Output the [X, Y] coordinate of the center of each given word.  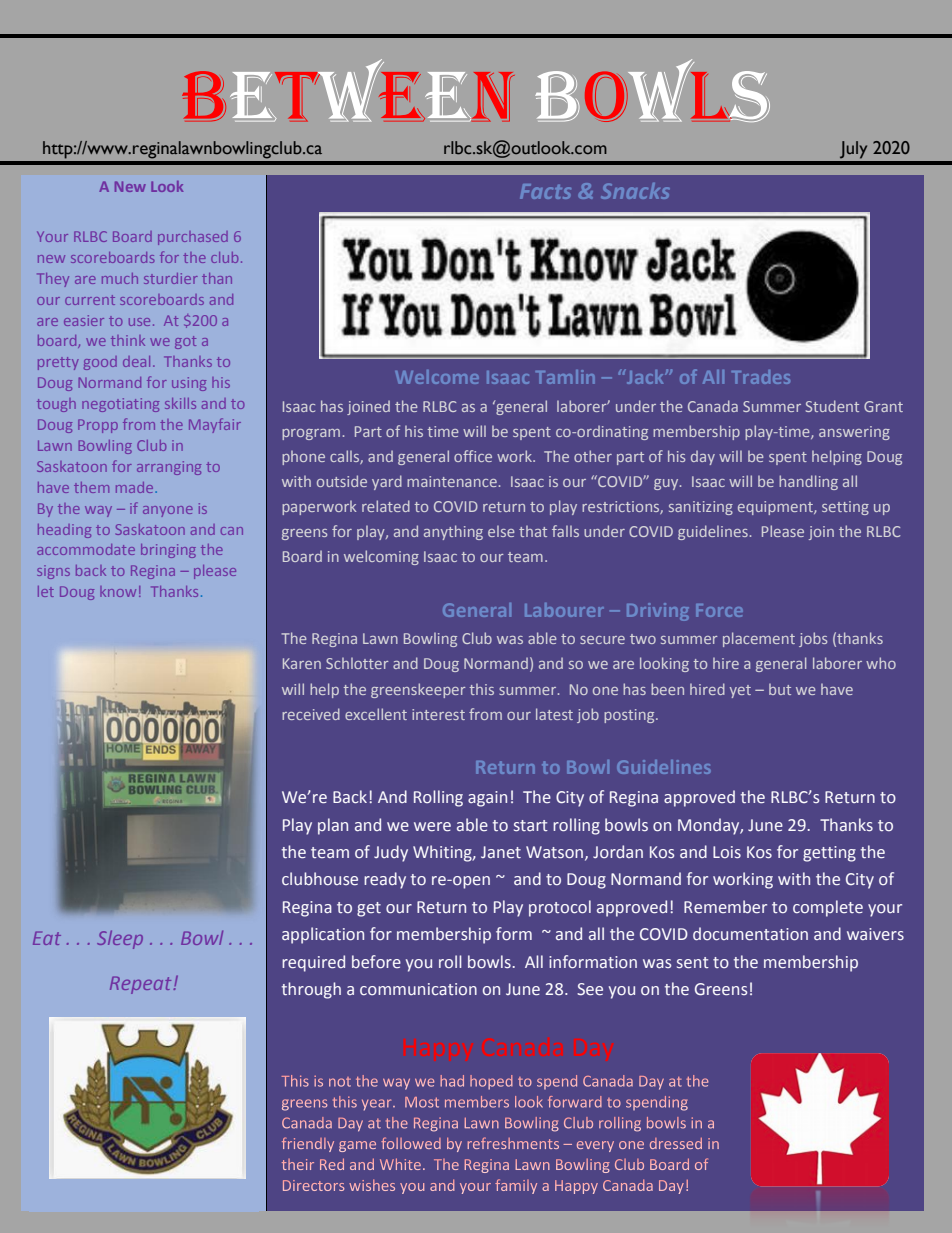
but [780, 689]
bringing [168, 551]
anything [453, 532]
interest [438, 714]
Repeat [142, 985]
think [128, 340]
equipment [776, 508]
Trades [761, 377]
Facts [545, 191]
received [311, 714]
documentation [750, 934]
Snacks [635, 191]
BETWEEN [348, 90]
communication [418, 989]
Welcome [437, 377]
